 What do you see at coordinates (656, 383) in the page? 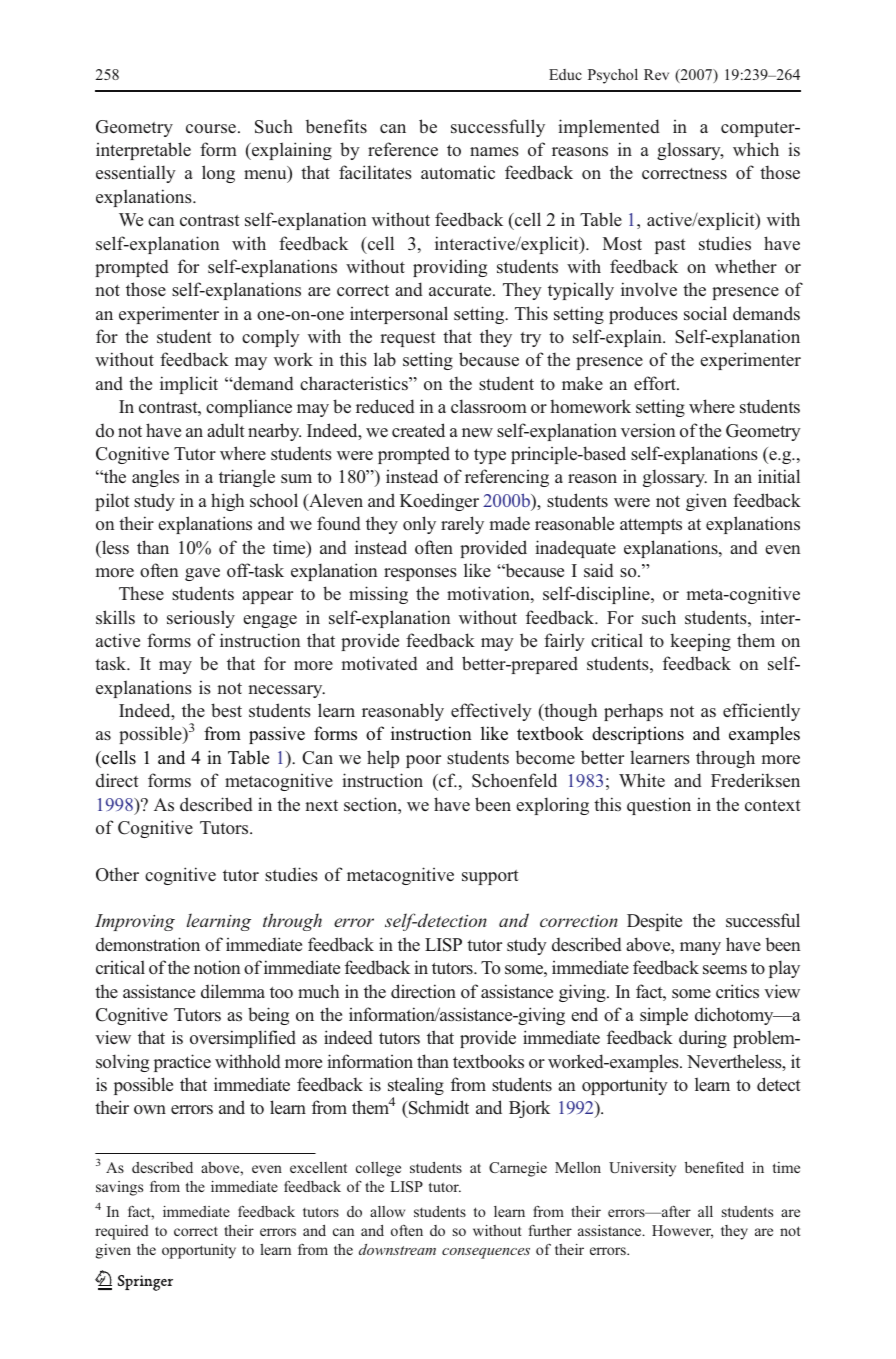
I see `effort` at bounding box center [656, 383].
